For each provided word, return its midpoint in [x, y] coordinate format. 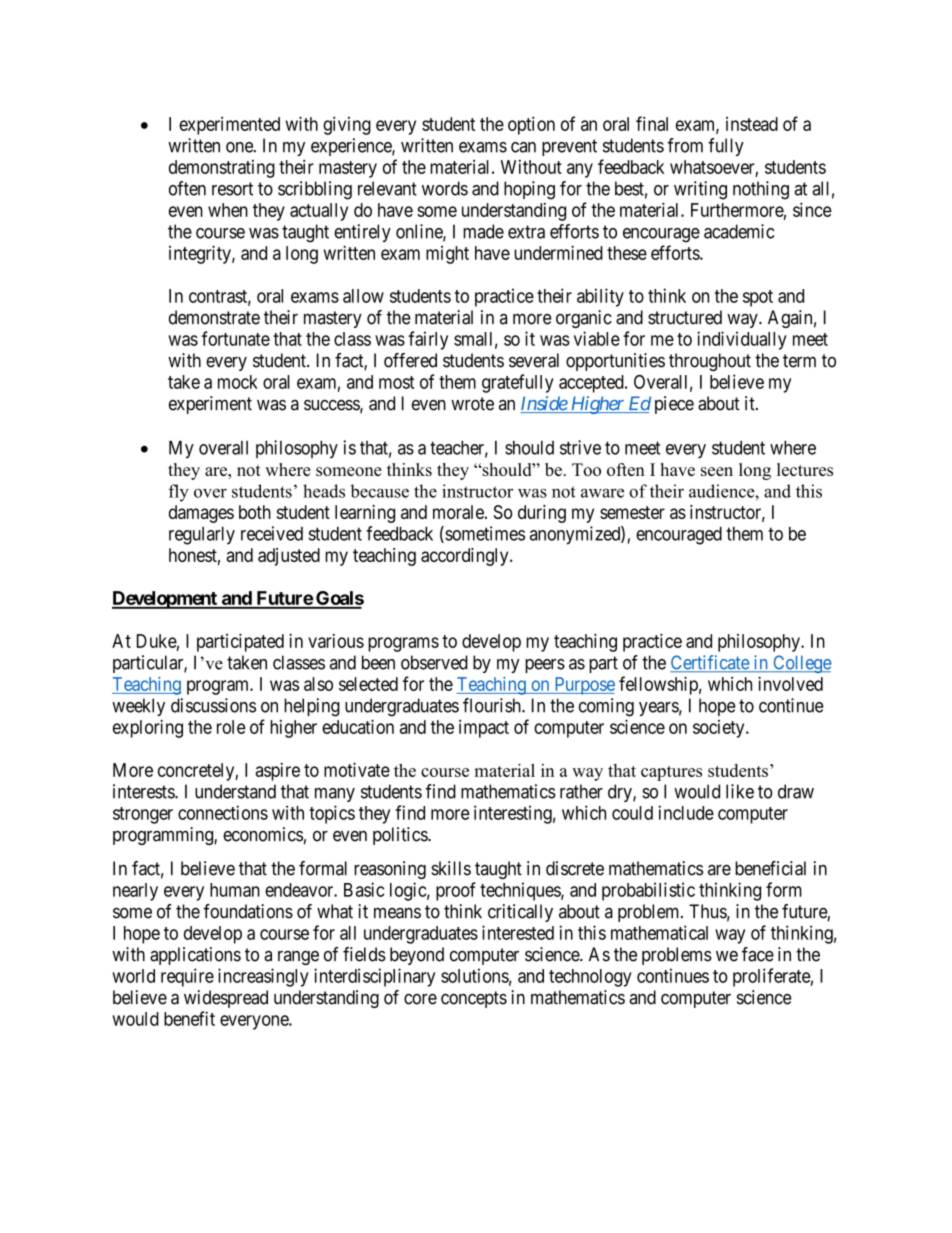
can [523, 147]
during [542, 514]
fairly [428, 340]
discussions [213, 705]
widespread [226, 999]
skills [451, 868]
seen [717, 471]
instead [752, 124]
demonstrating [222, 169]
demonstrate [214, 317]
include [686, 812]
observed [434, 662]
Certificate [710, 663]
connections [223, 812]
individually [742, 340]
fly [179, 493]
